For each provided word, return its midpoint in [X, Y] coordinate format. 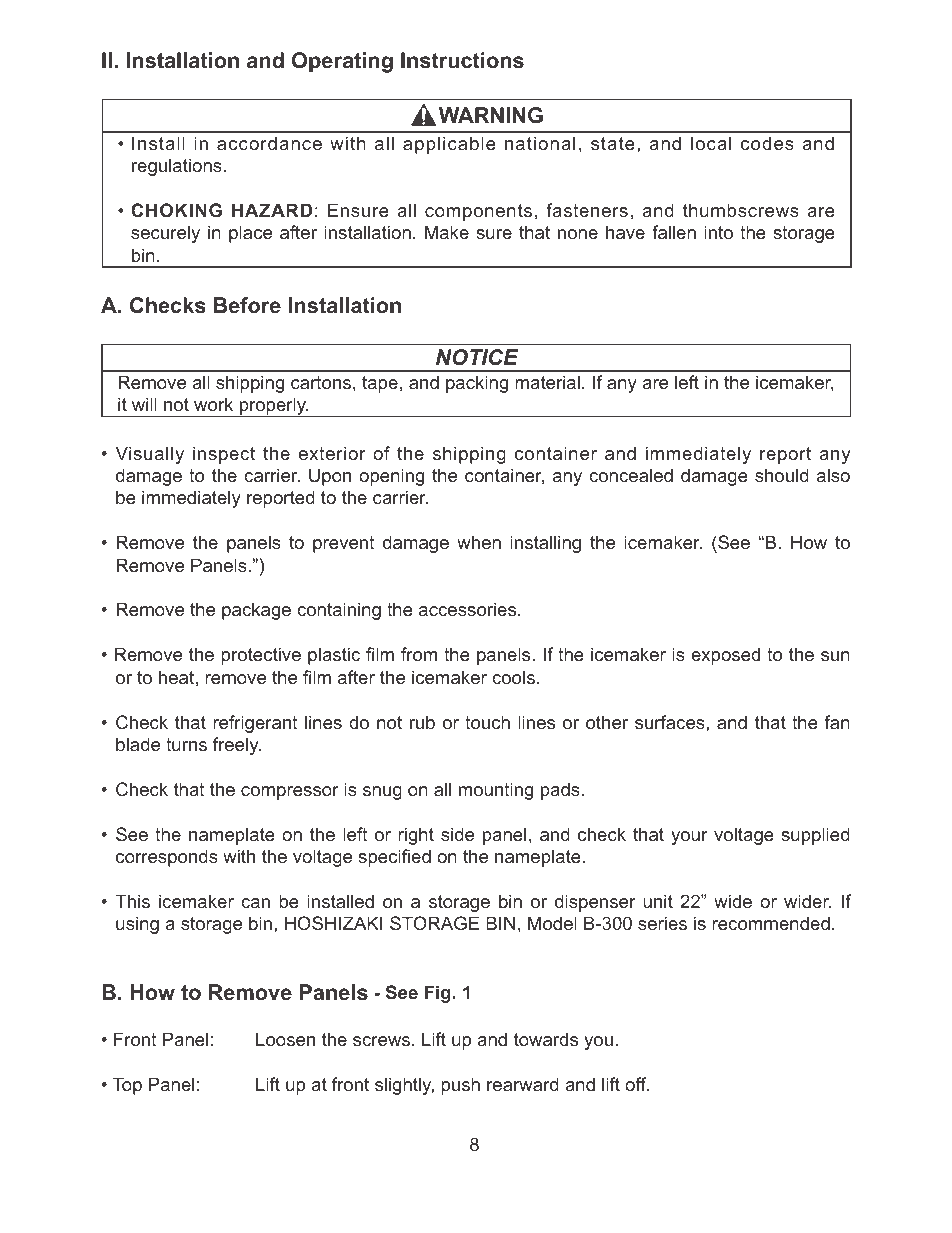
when [479, 542]
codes [767, 143]
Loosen [285, 1039]
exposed [725, 656]
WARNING [491, 115]
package [256, 611]
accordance [269, 143]
